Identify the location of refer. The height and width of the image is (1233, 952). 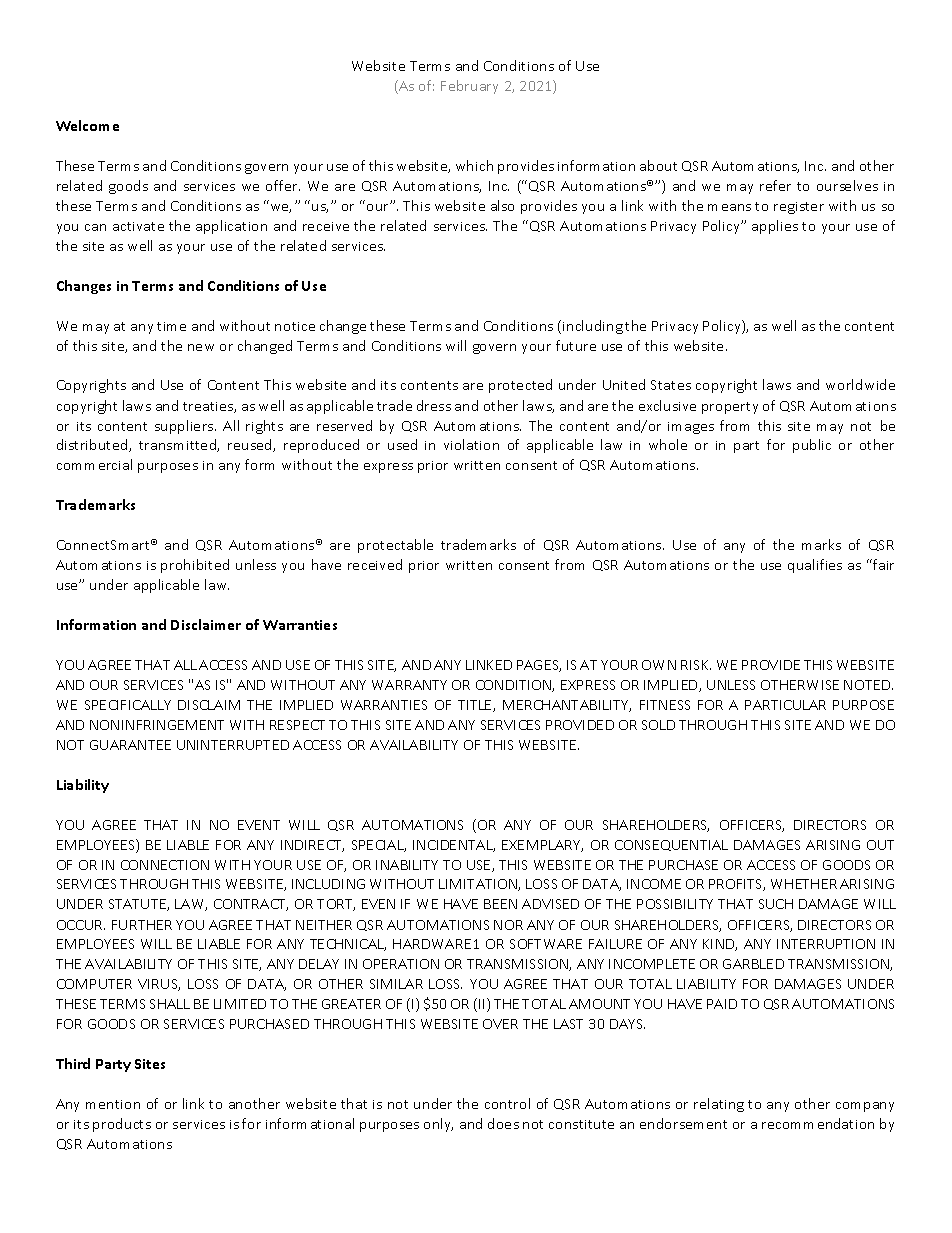
(775, 185).
